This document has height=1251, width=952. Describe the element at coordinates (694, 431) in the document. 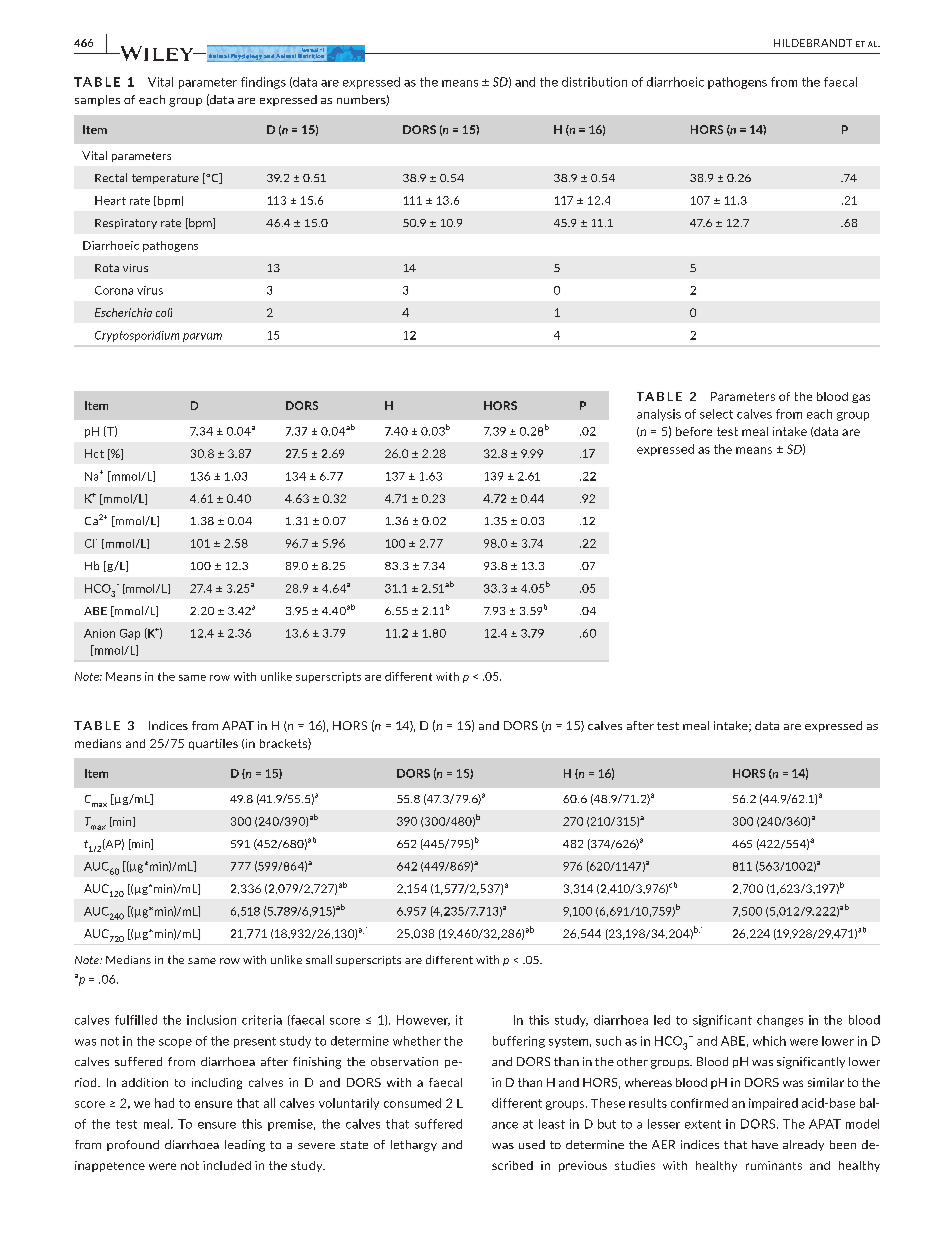

I see `before` at that location.
